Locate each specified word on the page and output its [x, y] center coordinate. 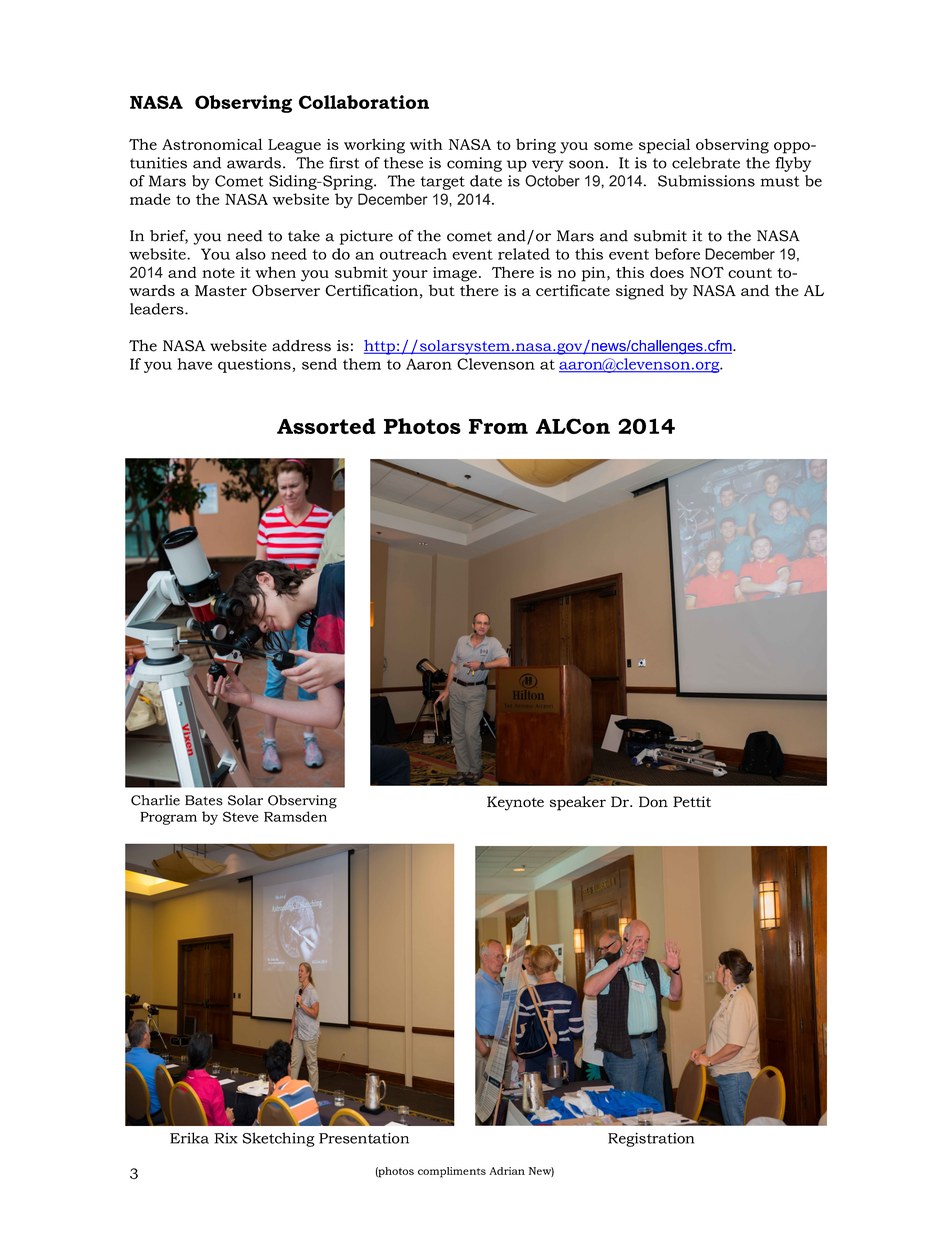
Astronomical [212, 144]
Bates [204, 800]
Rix [225, 1138]
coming [474, 164]
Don [653, 801]
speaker [578, 803]
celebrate [706, 163]
